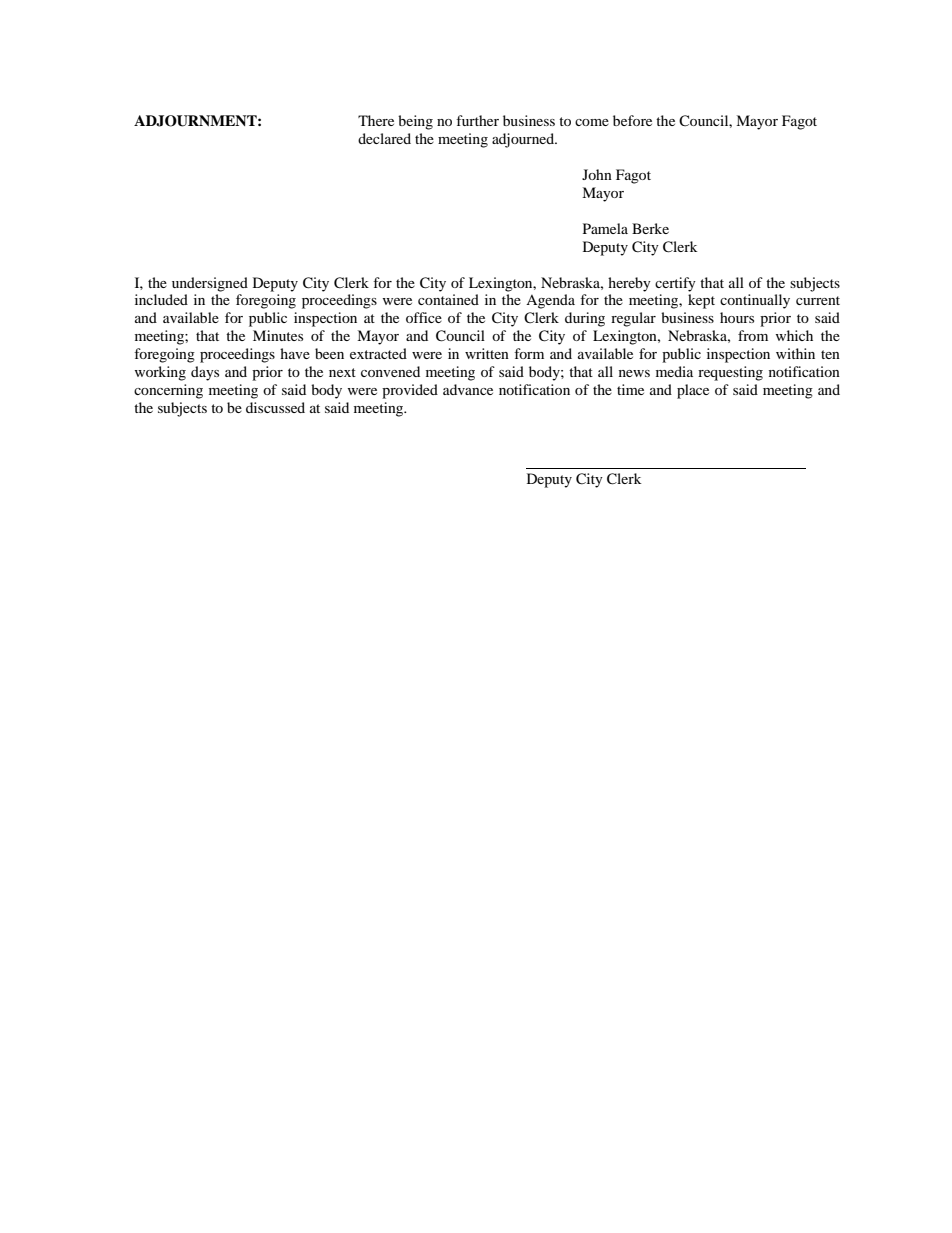 The width and height of the page is (952, 1233). I want to click on declared, so click(384, 138).
